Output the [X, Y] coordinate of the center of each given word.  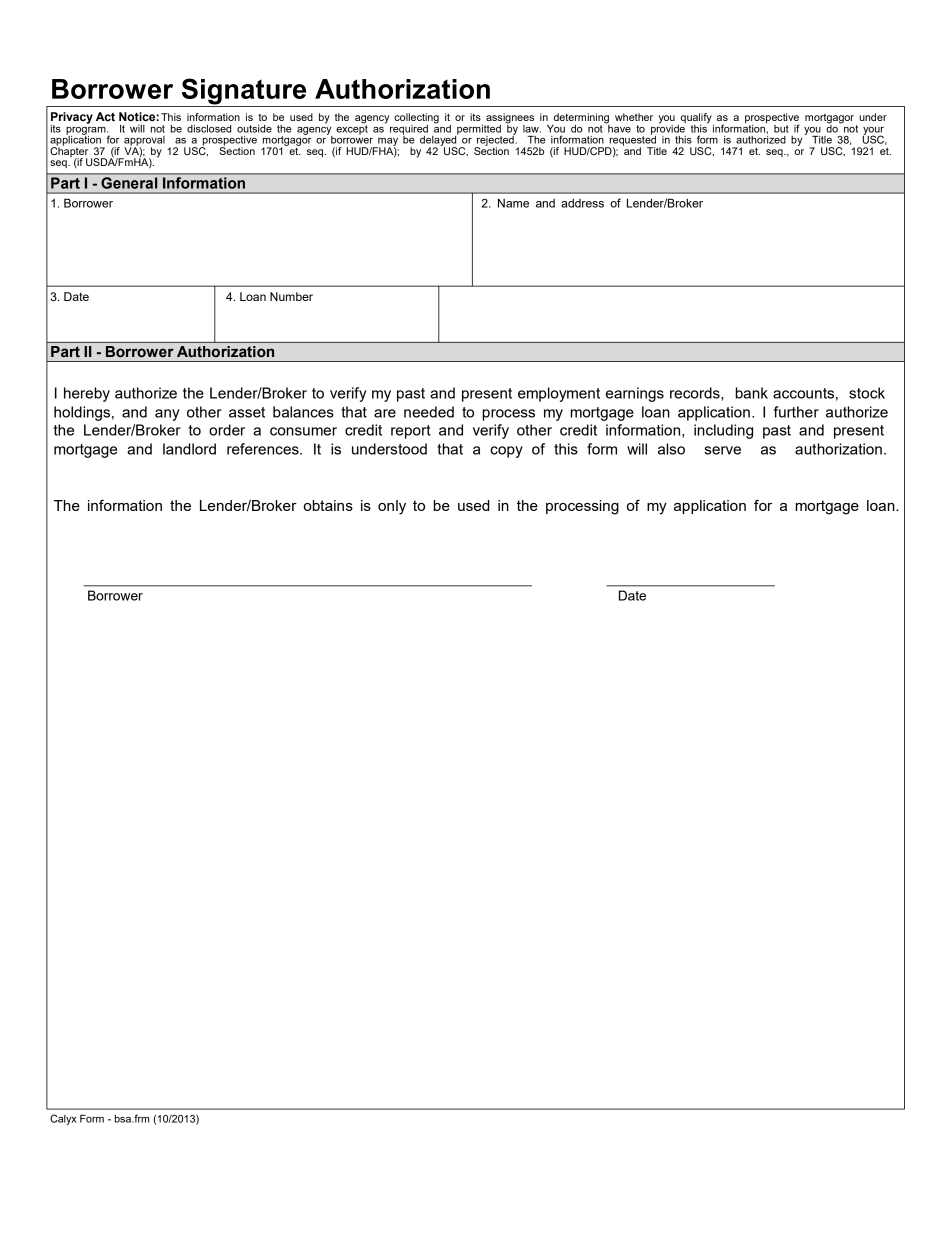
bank [751, 393]
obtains [328, 505]
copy [506, 452]
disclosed [209, 129]
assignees [509, 119]
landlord [189, 449]
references [264, 449]
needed [429, 412]
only [392, 507]
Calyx [63, 1119]
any [167, 415]
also [671, 449]
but [781, 129]
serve [722, 450]
